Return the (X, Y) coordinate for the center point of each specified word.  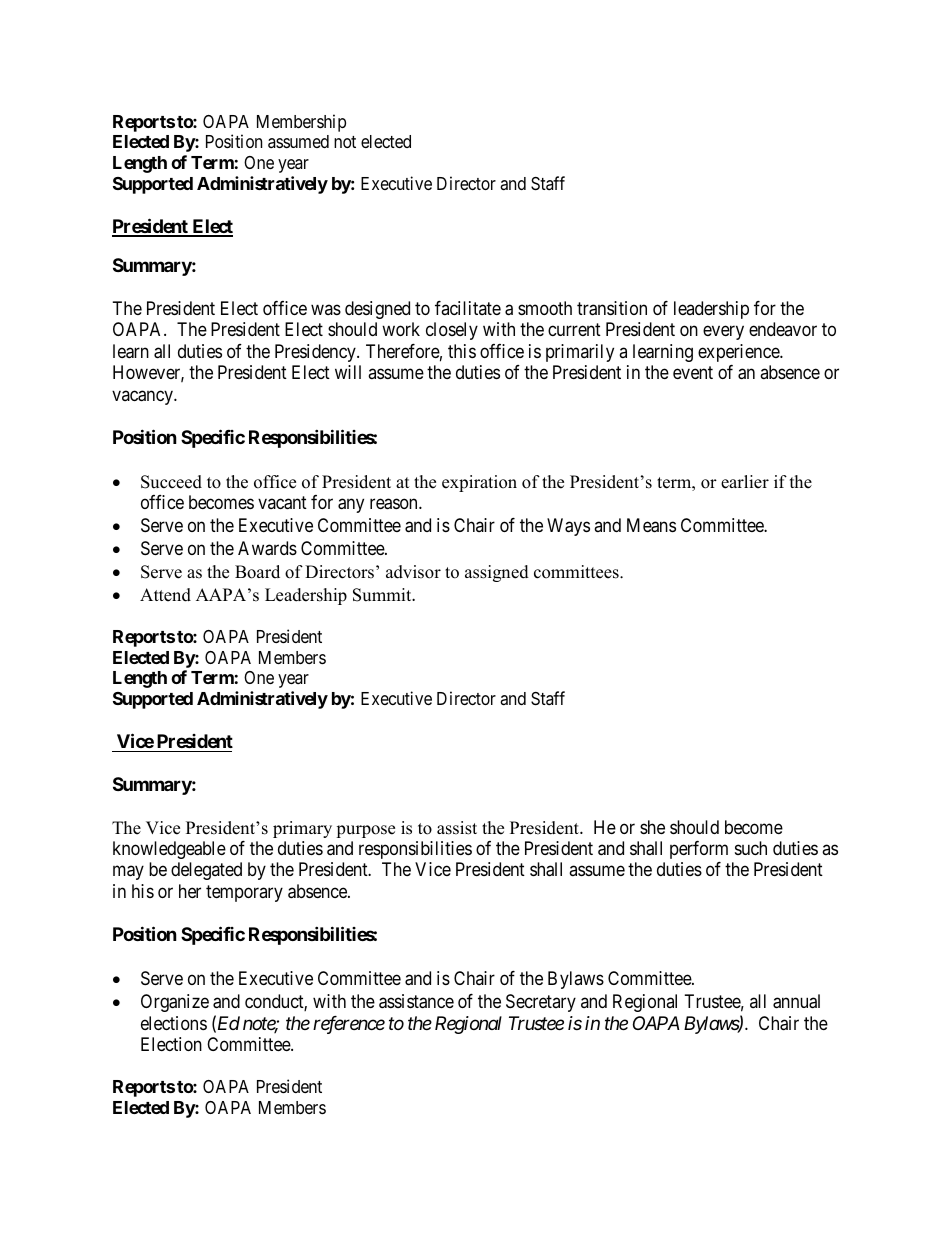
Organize (175, 1003)
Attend (165, 595)
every (723, 333)
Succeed (171, 482)
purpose (365, 831)
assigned (497, 573)
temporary (244, 893)
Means (651, 525)
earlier (745, 482)
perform (699, 850)
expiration (479, 483)
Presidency (316, 353)
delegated (206, 871)
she (652, 827)
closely (452, 331)
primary (302, 829)
